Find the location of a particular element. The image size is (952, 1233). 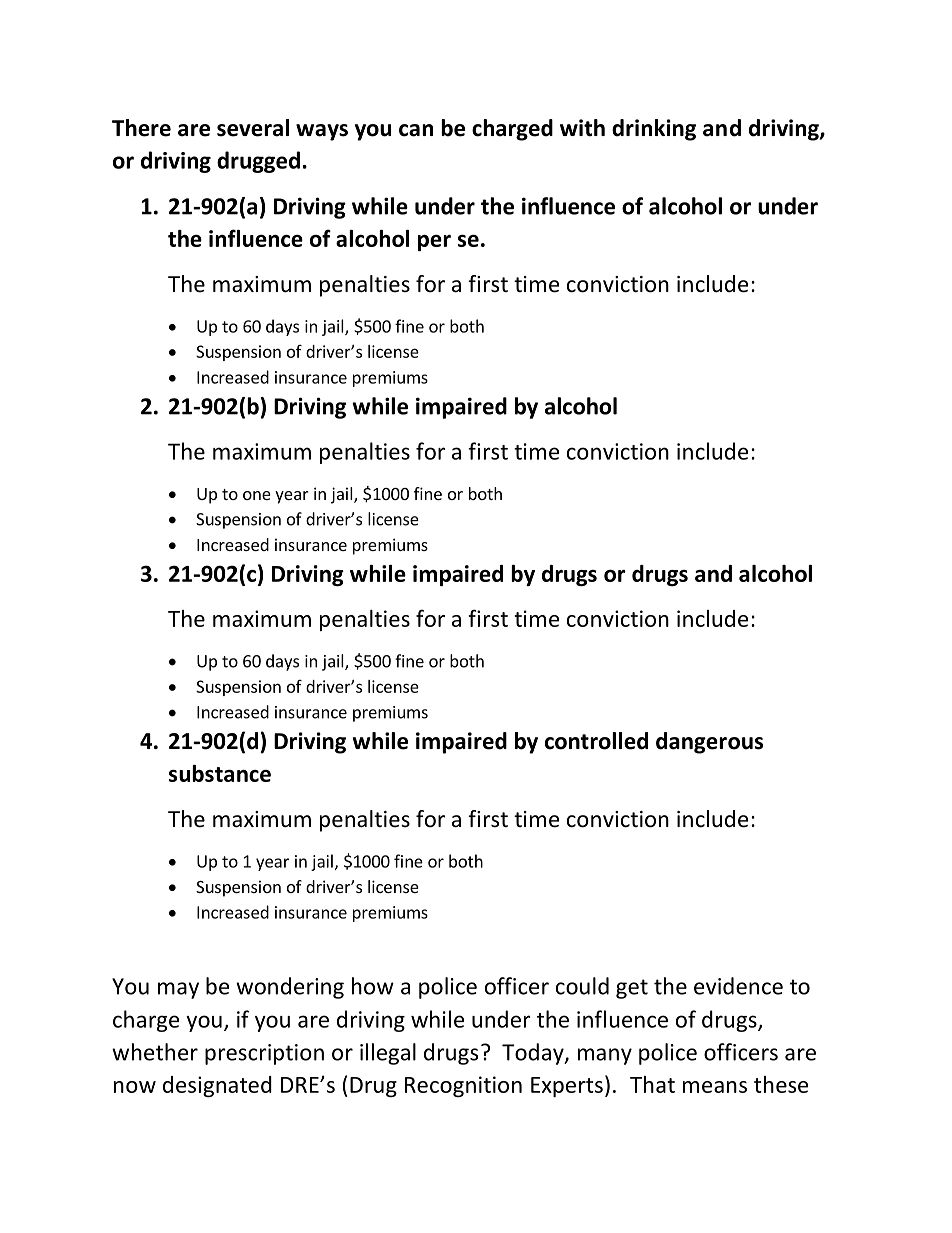

dangerous is located at coordinates (709, 743).
